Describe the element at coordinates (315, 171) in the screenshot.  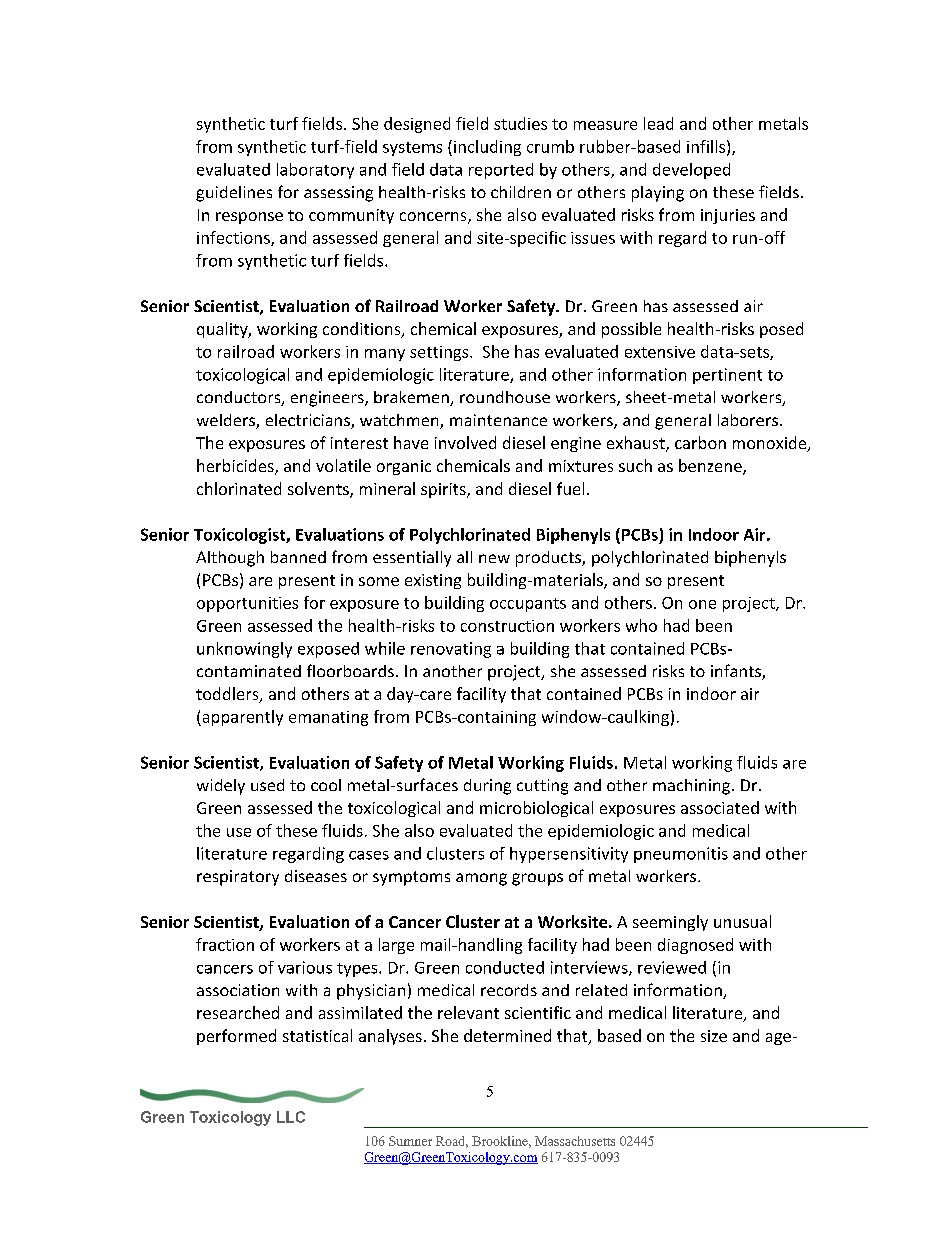
I see `laboratory` at that location.
